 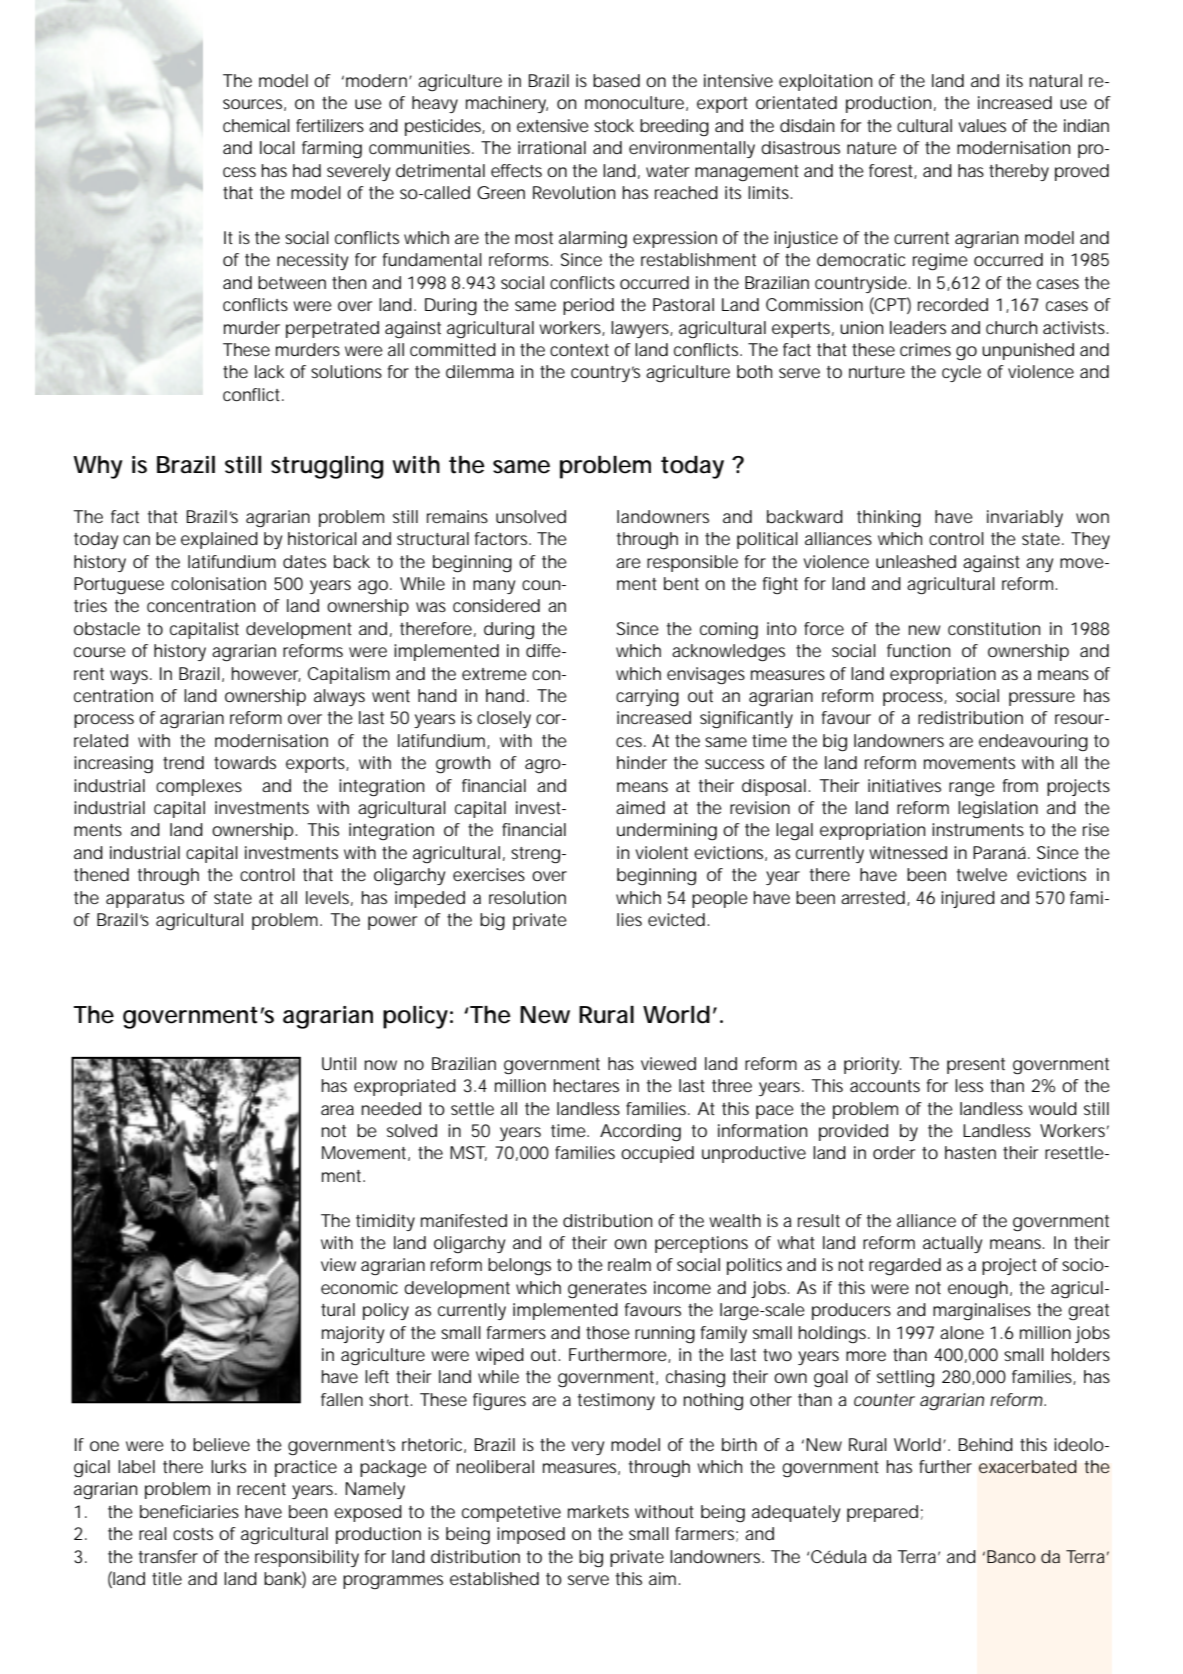 What do you see at coordinates (614, 125) in the screenshot?
I see `stock` at bounding box center [614, 125].
